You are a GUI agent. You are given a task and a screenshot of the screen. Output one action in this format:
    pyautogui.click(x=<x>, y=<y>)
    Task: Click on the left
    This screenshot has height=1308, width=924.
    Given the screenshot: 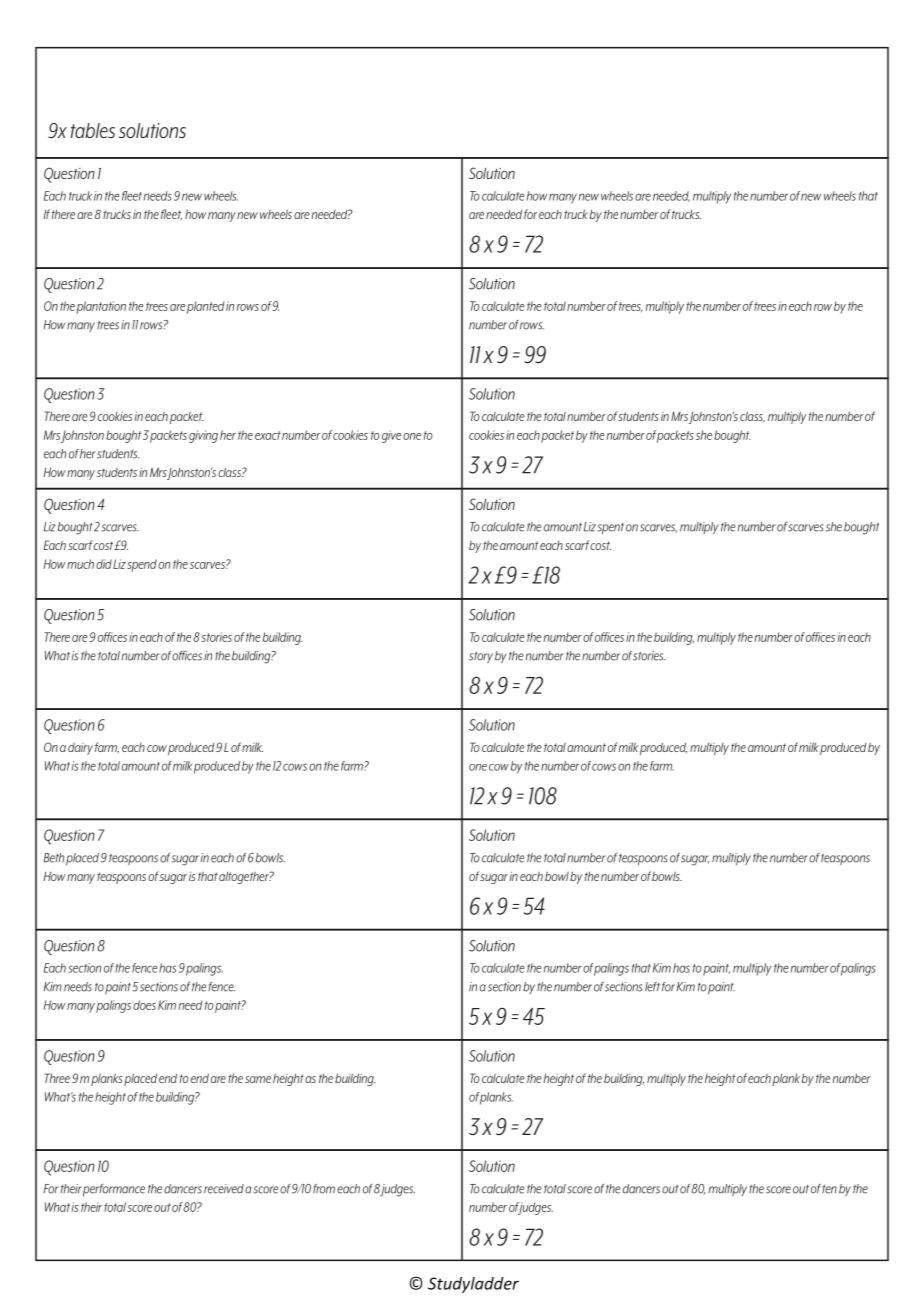 What is the action you would take?
    pyautogui.click(x=652, y=987)
